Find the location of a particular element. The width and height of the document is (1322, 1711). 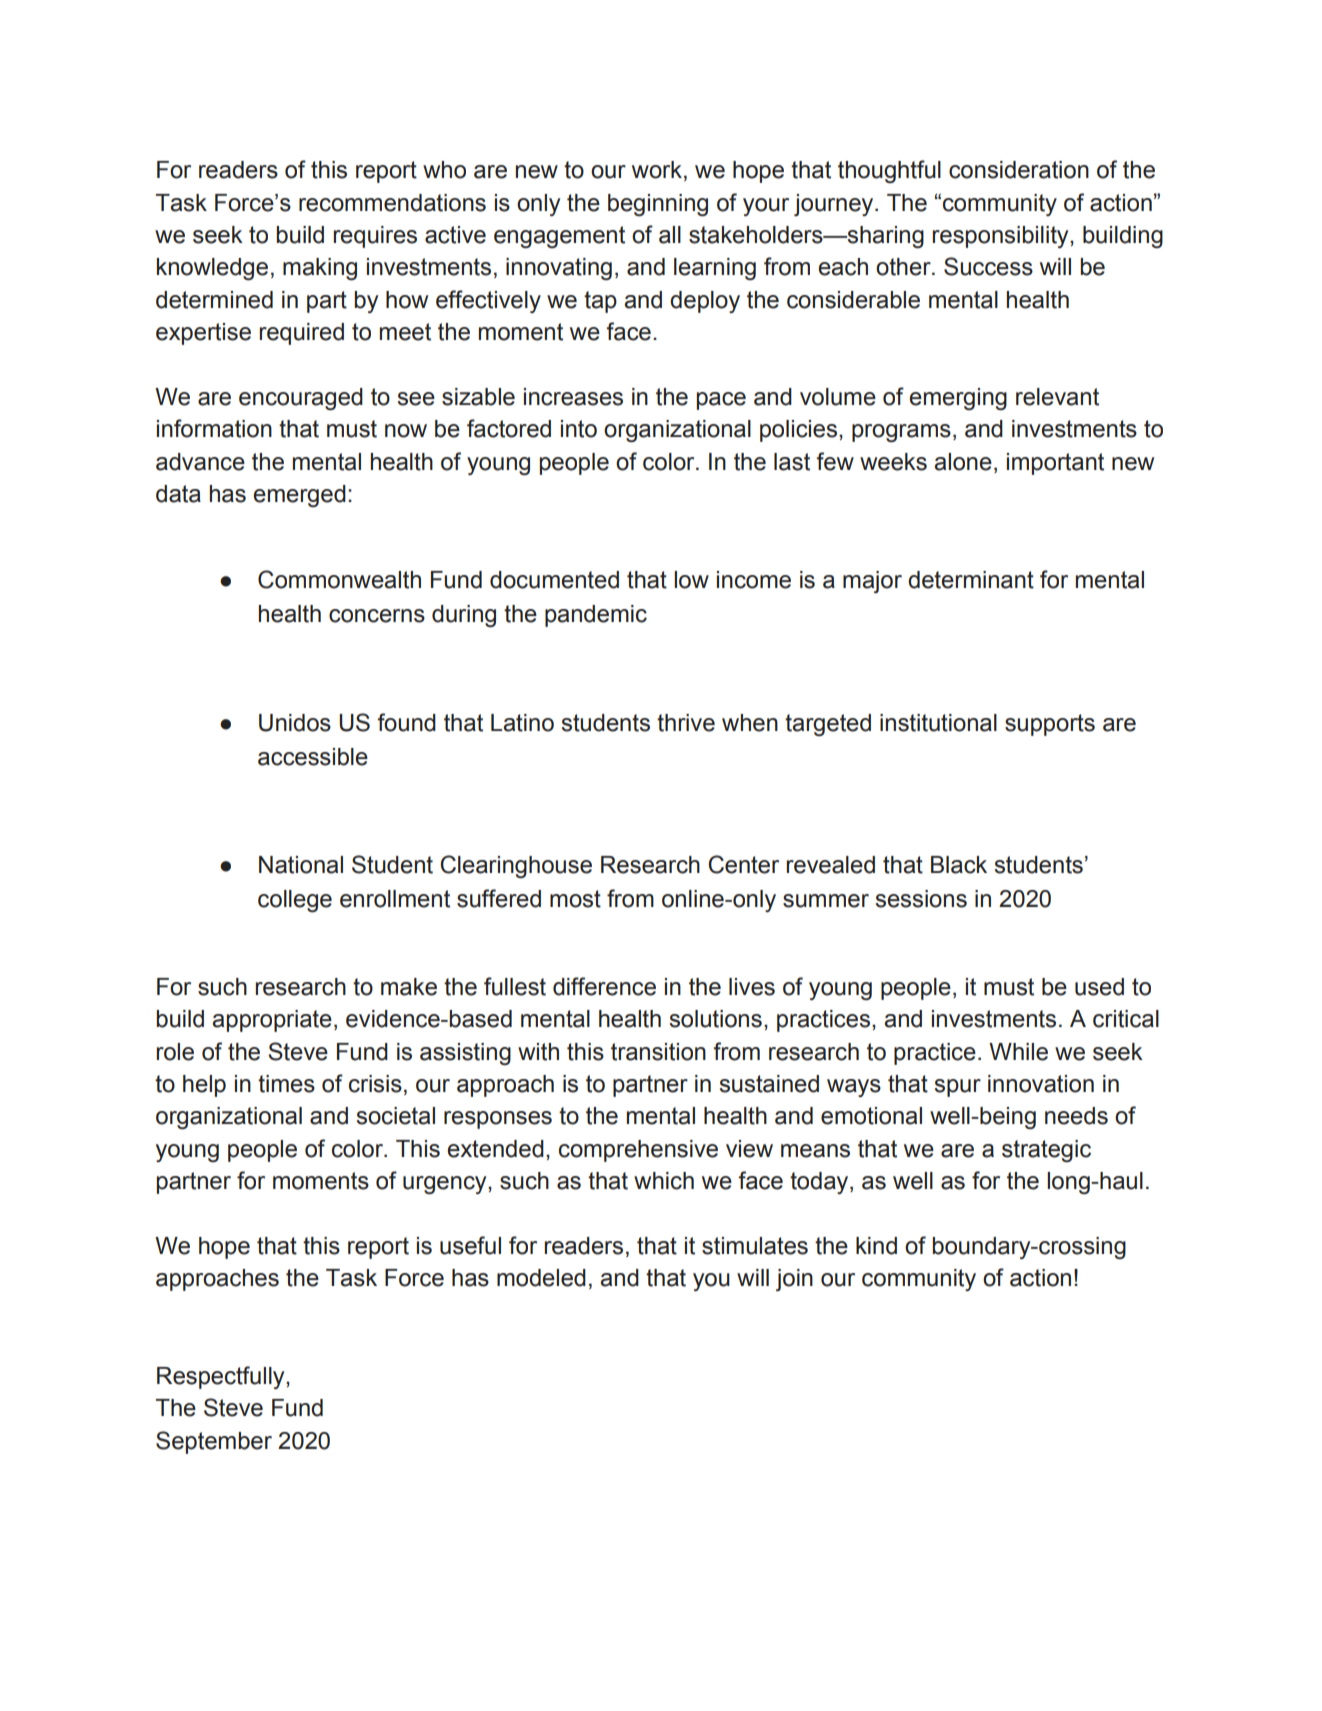

college is located at coordinates (295, 901).
